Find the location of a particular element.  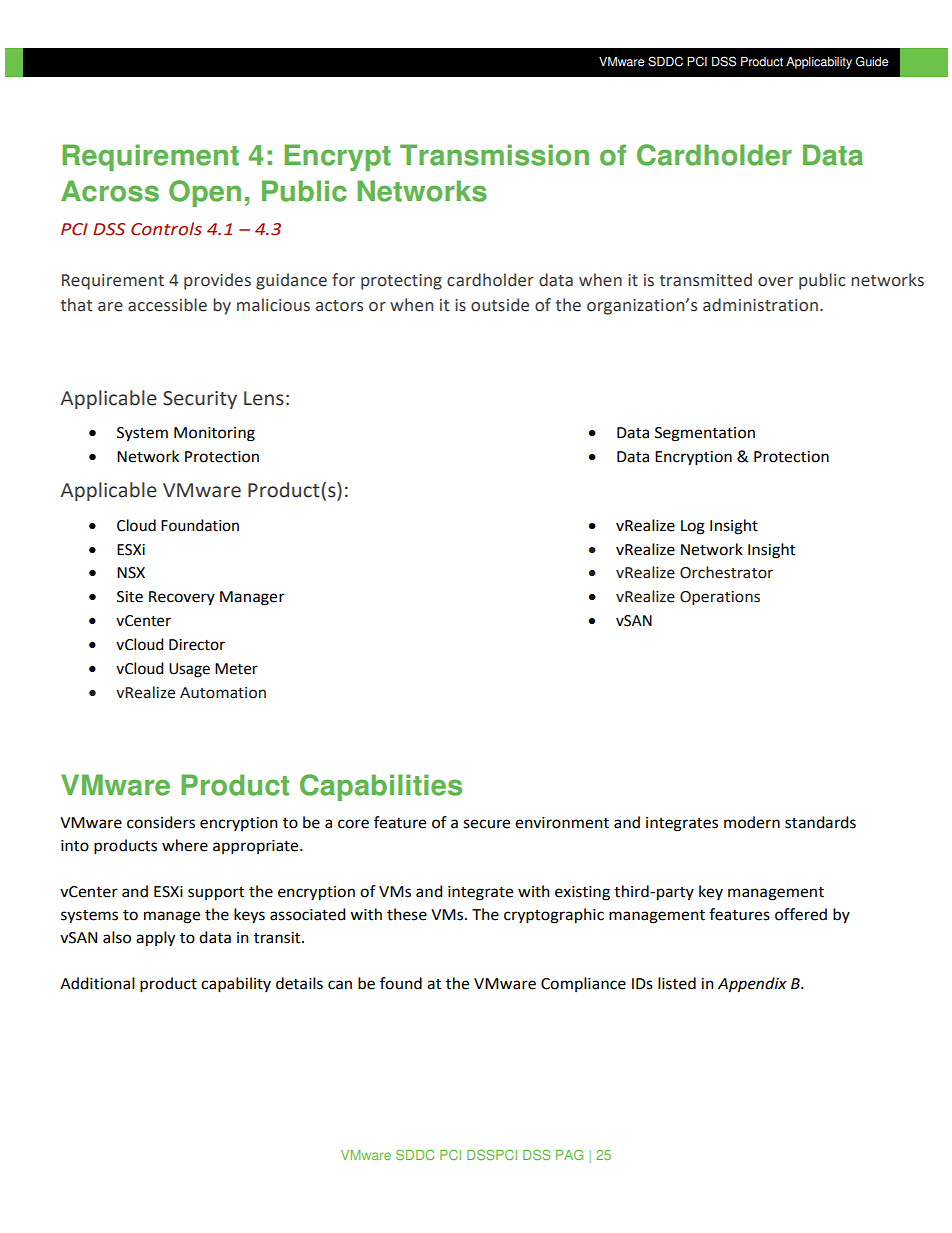

PAG is located at coordinates (569, 1155).
